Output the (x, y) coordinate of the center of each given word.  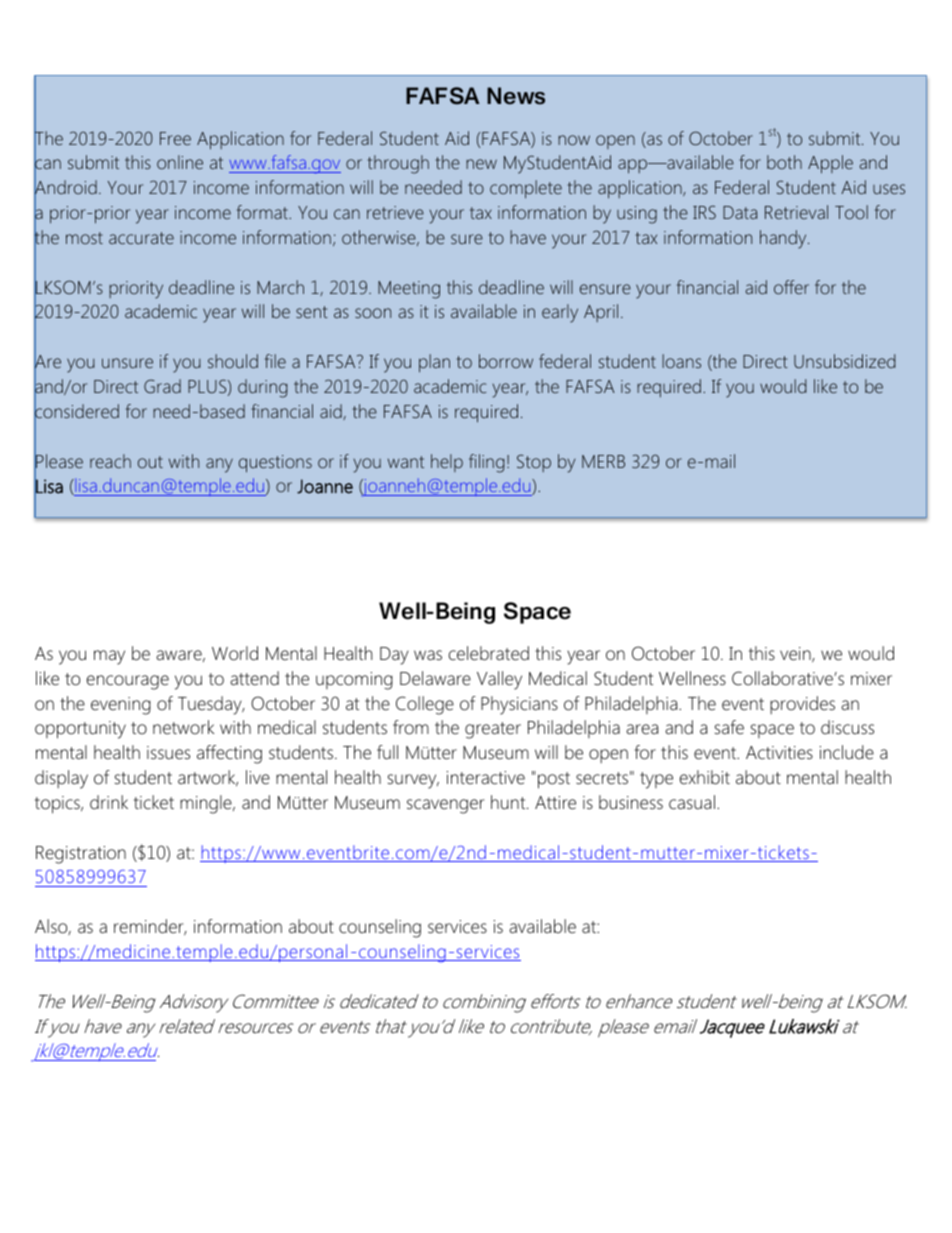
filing (486, 463)
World (235, 653)
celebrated (489, 653)
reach (110, 461)
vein (796, 654)
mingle (207, 804)
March (280, 287)
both (784, 162)
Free (175, 138)
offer (791, 287)
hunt (509, 802)
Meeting (409, 290)
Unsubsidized (844, 361)
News (516, 96)
